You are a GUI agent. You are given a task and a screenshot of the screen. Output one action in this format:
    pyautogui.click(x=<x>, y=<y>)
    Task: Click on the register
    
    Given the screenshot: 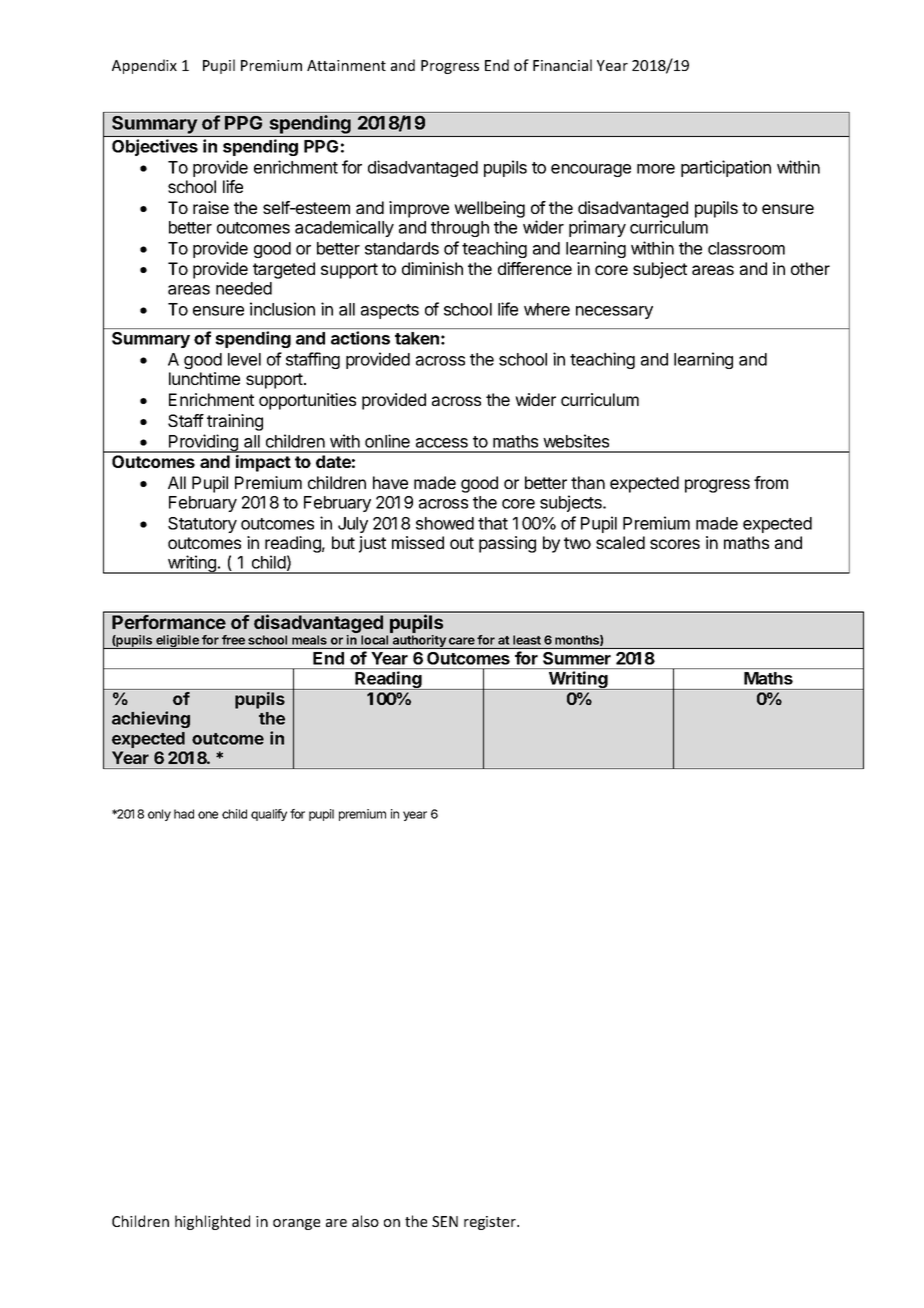 What is the action you would take?
    pyautogui.click(x=491, y=1223)
